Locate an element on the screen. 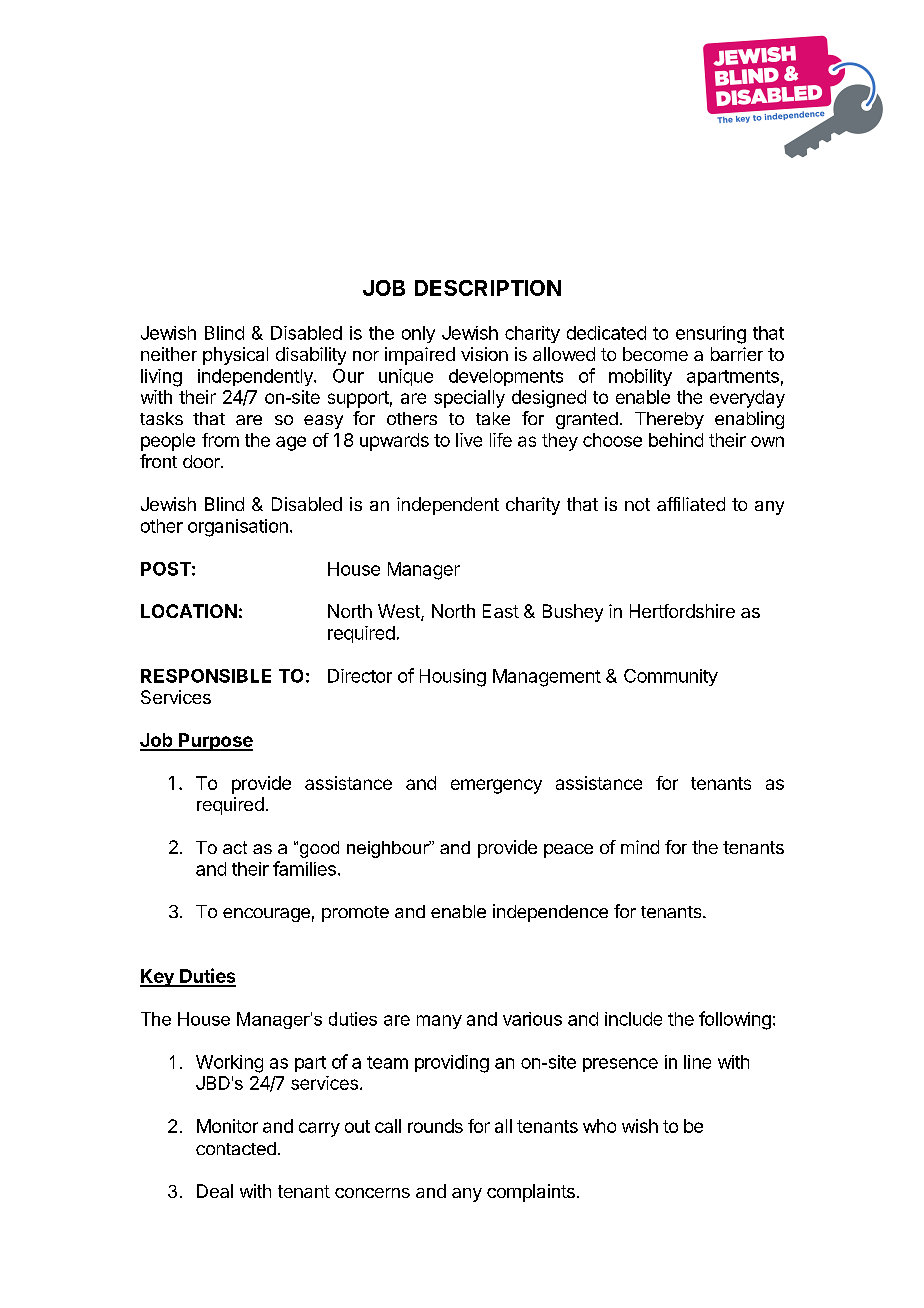  East is located at coordinates (501, 611).
